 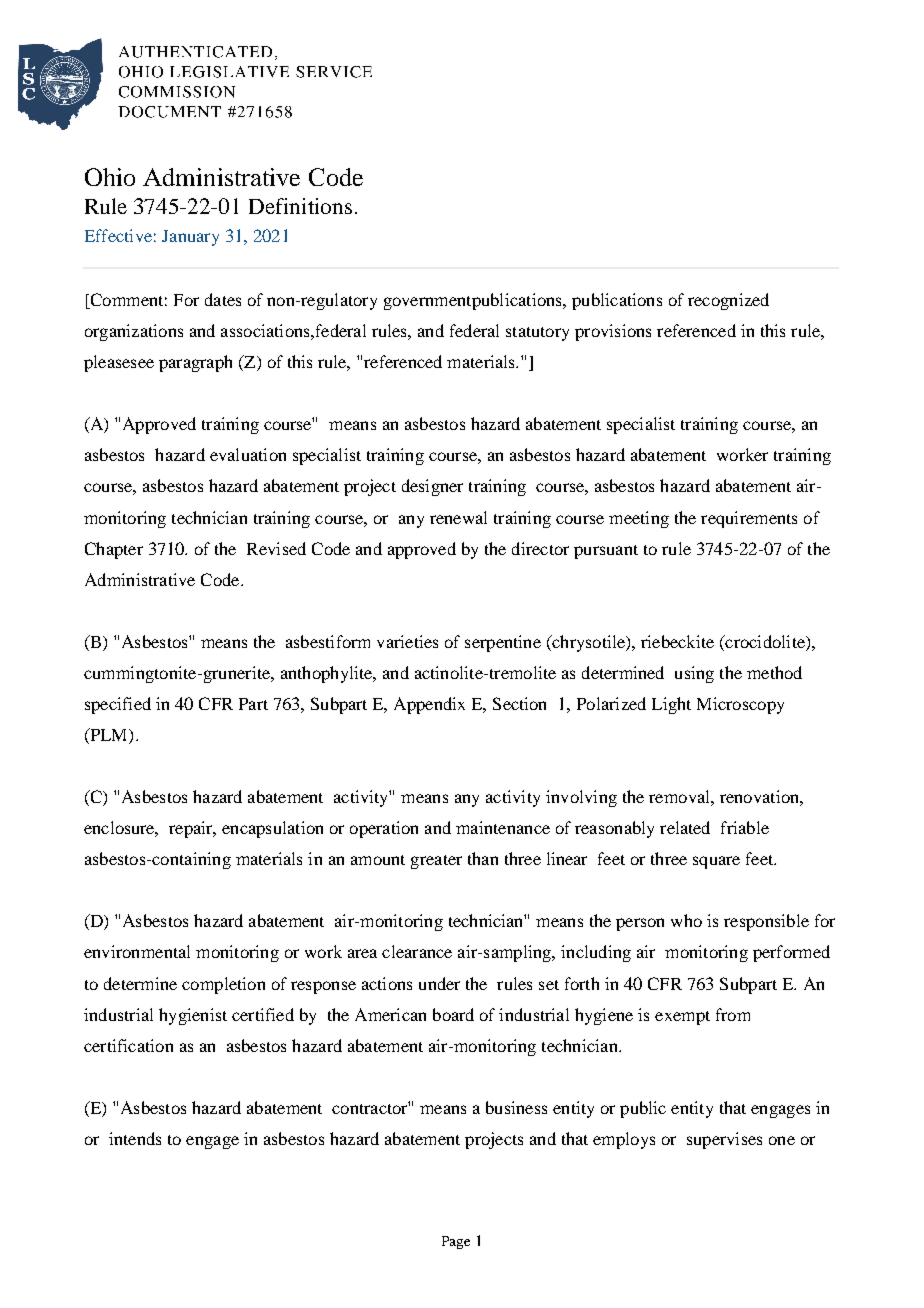 I want to click on greater, so click(x=436, y=862).
